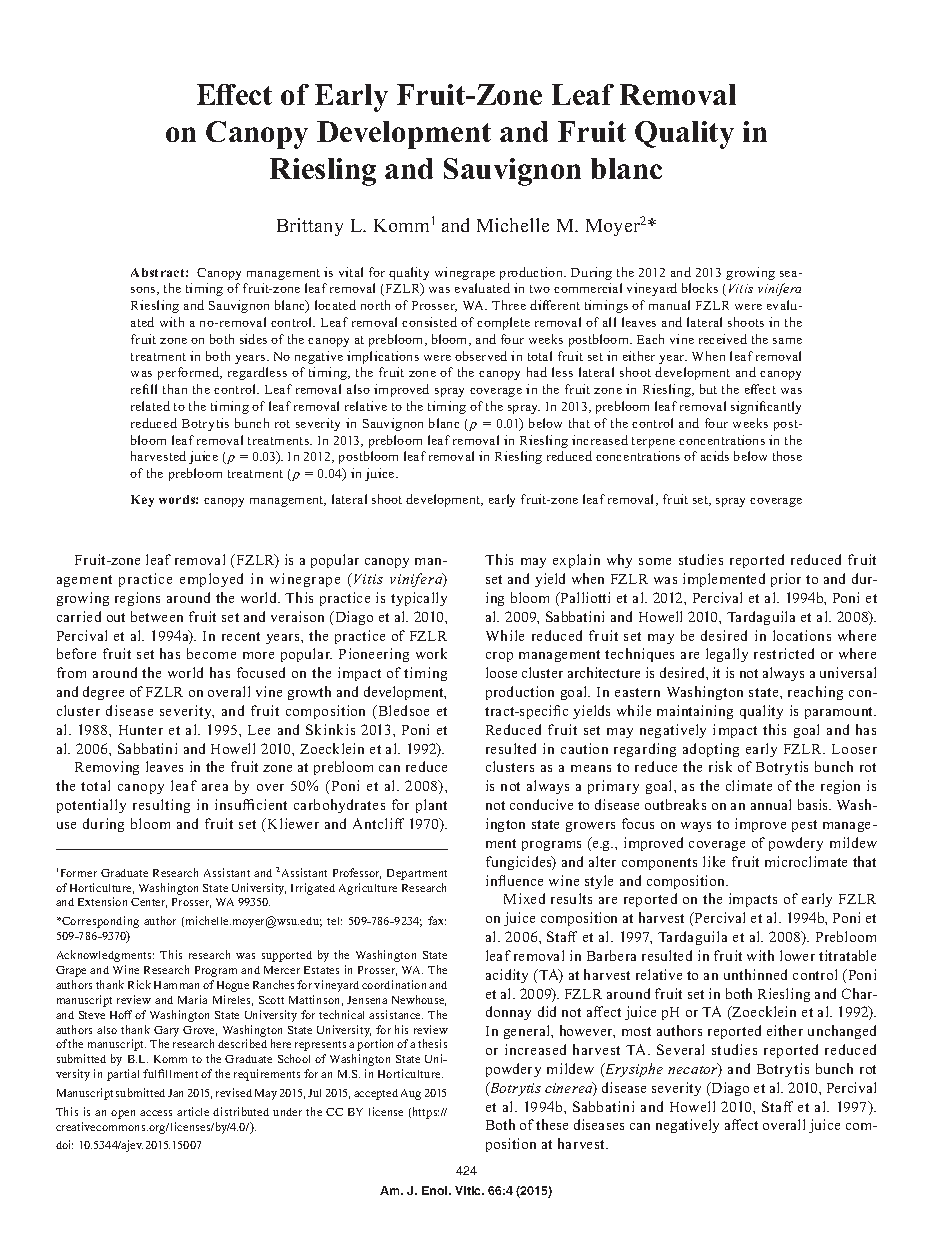  What do you see at coordinates (509, 305) in the document?
I see `Three` at bounding box center [509, 305].
